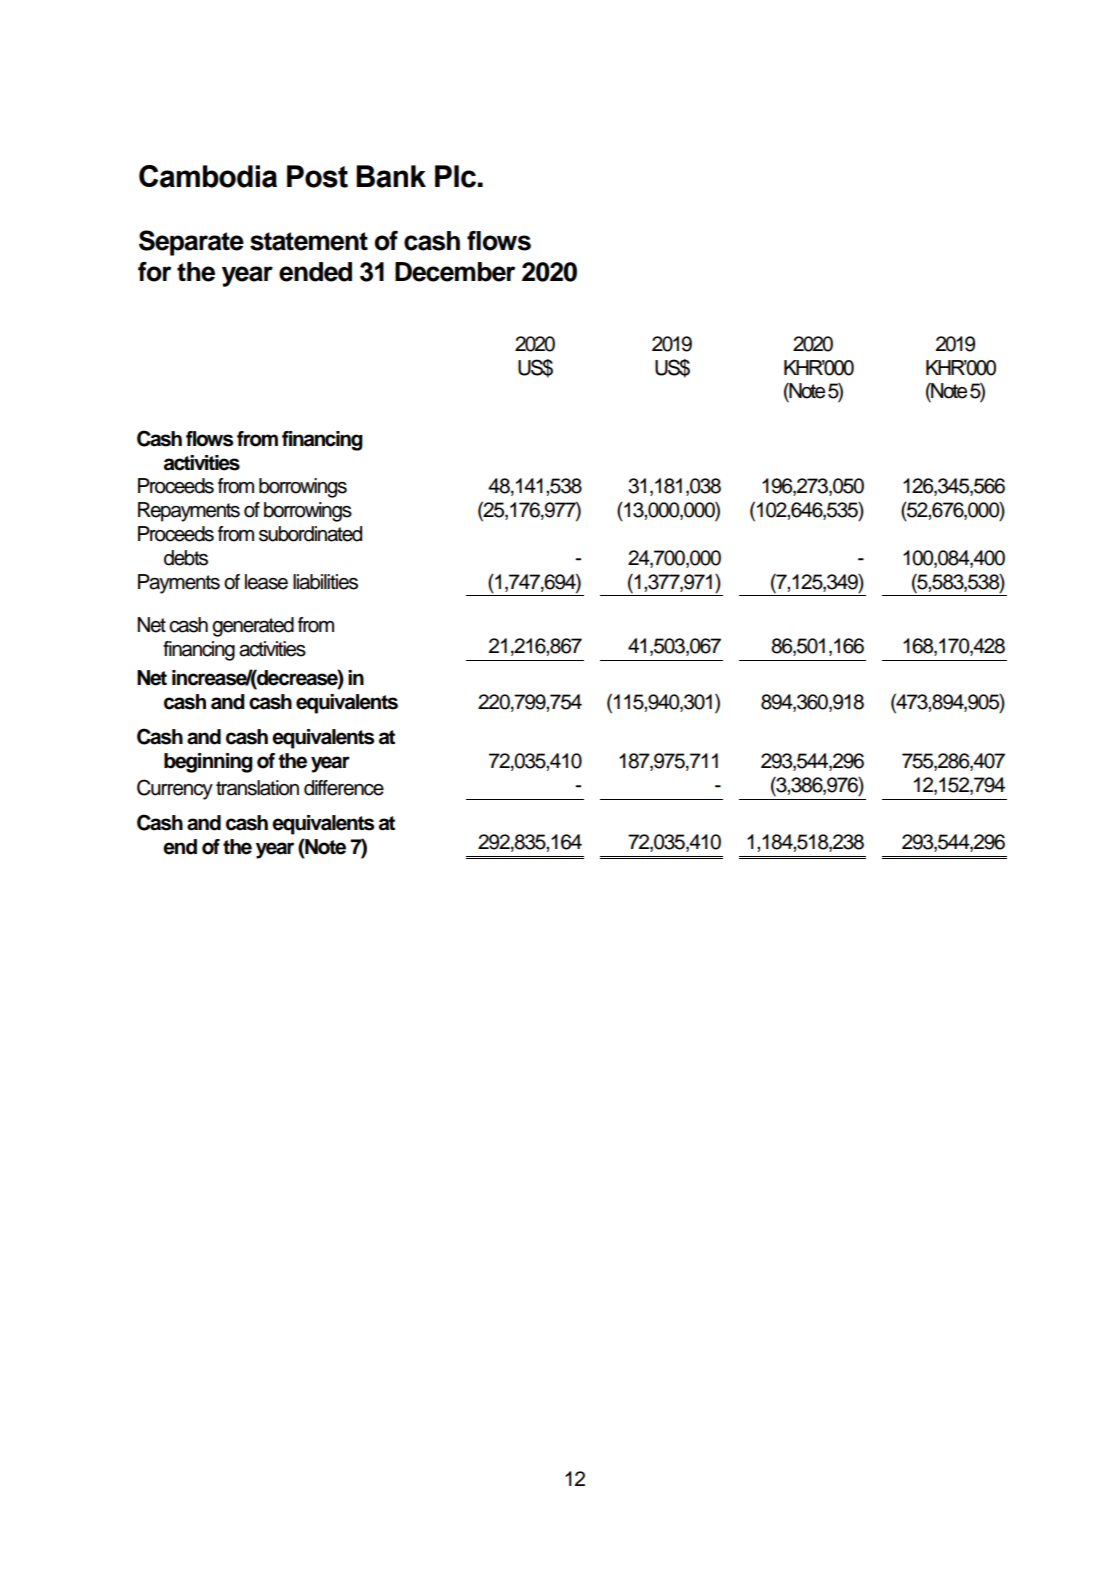 This screenshot has width=1119, height=1583. Describe the element at coordinates (315, 272) in the screenshot. I see `ended` at that location.
